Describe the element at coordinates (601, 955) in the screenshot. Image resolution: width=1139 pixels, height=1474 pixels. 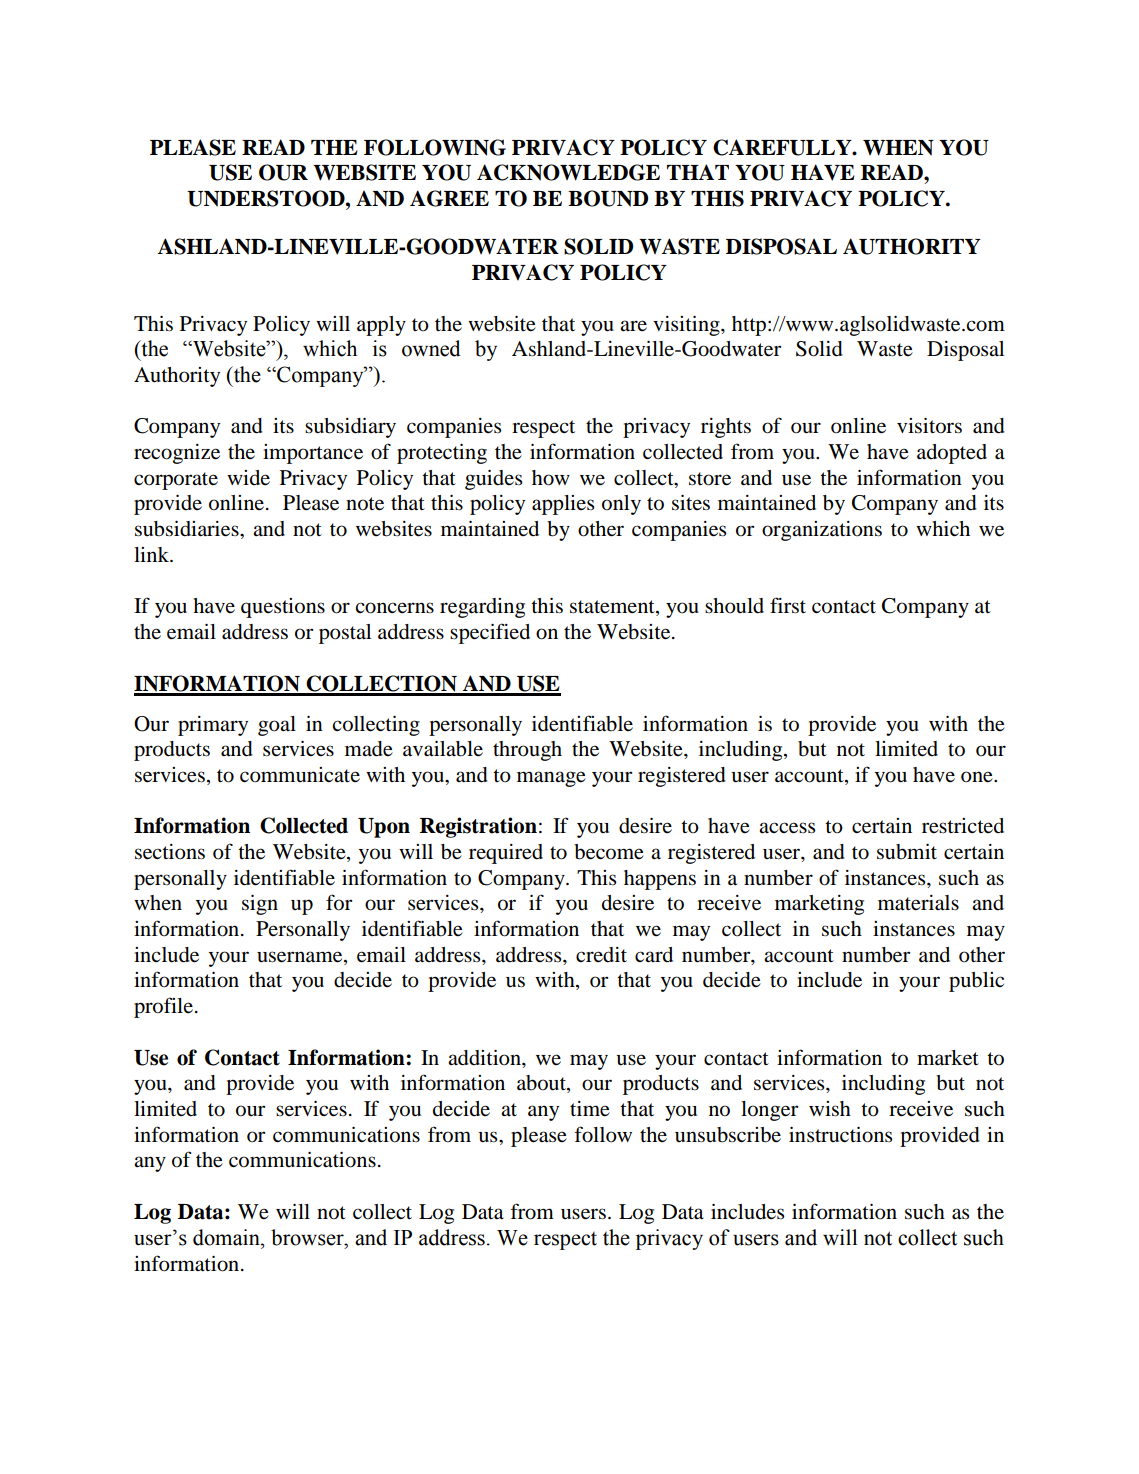
I see `credit` at that location.
